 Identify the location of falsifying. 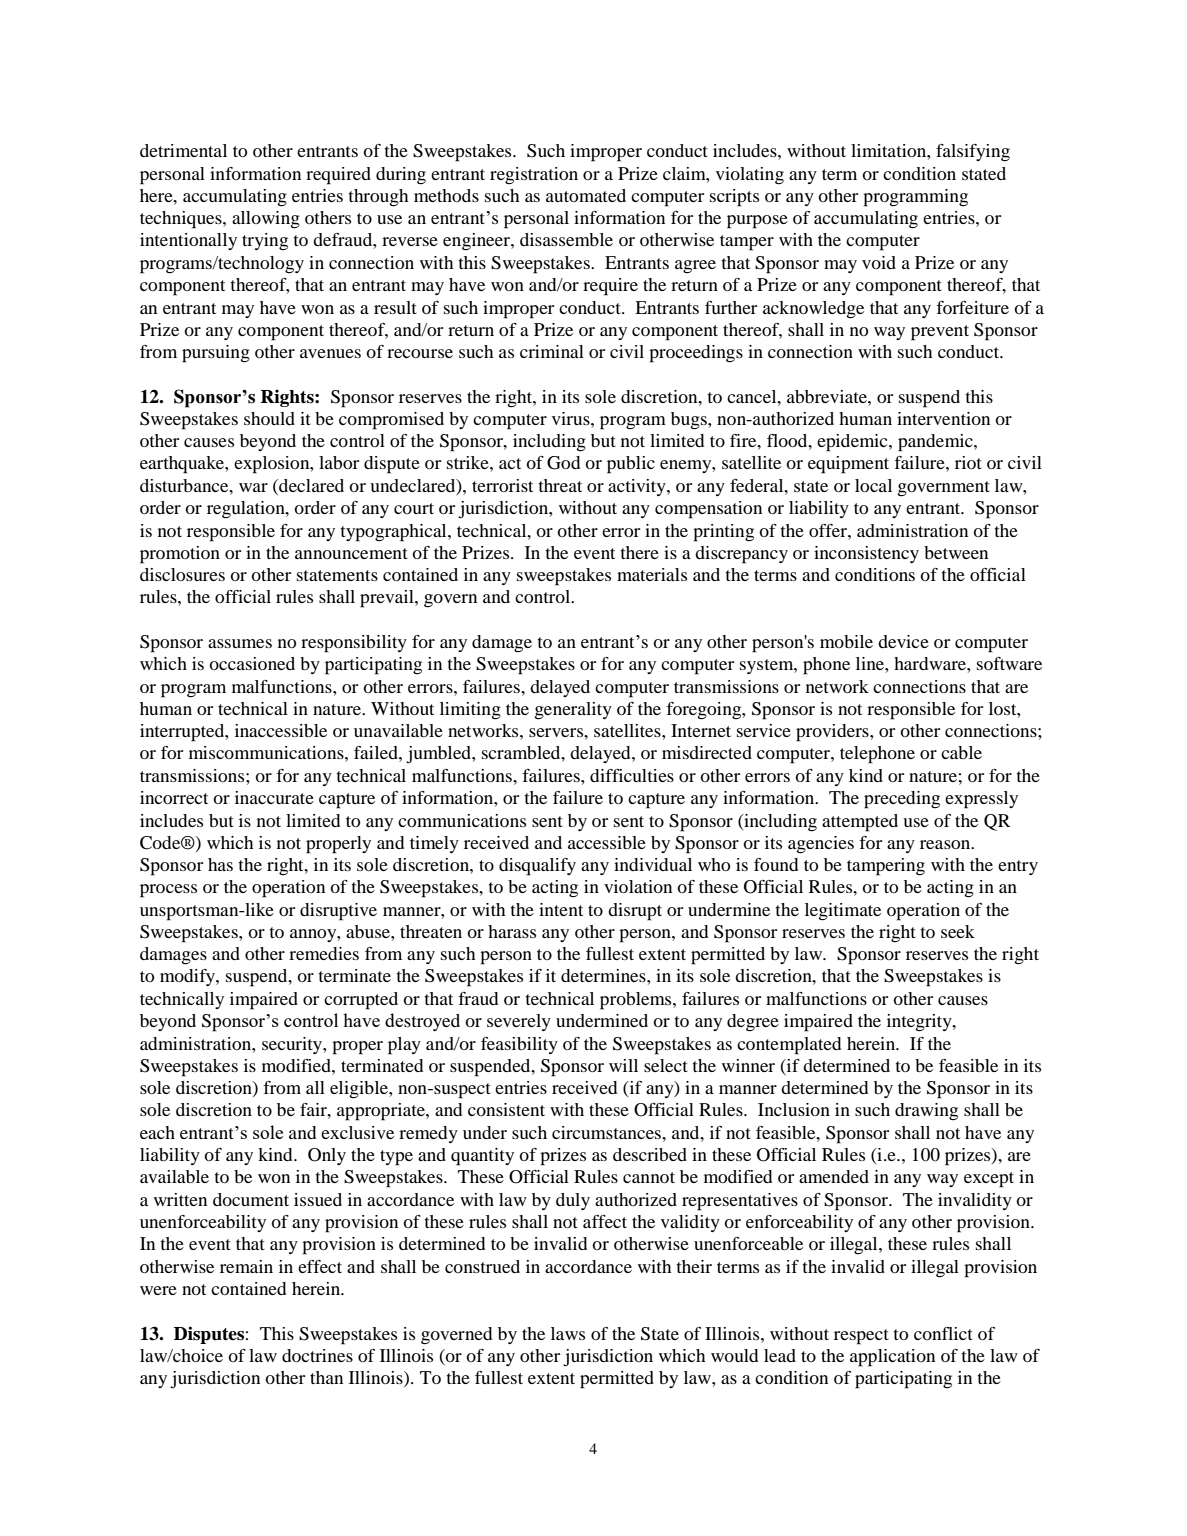
(973, 153).
